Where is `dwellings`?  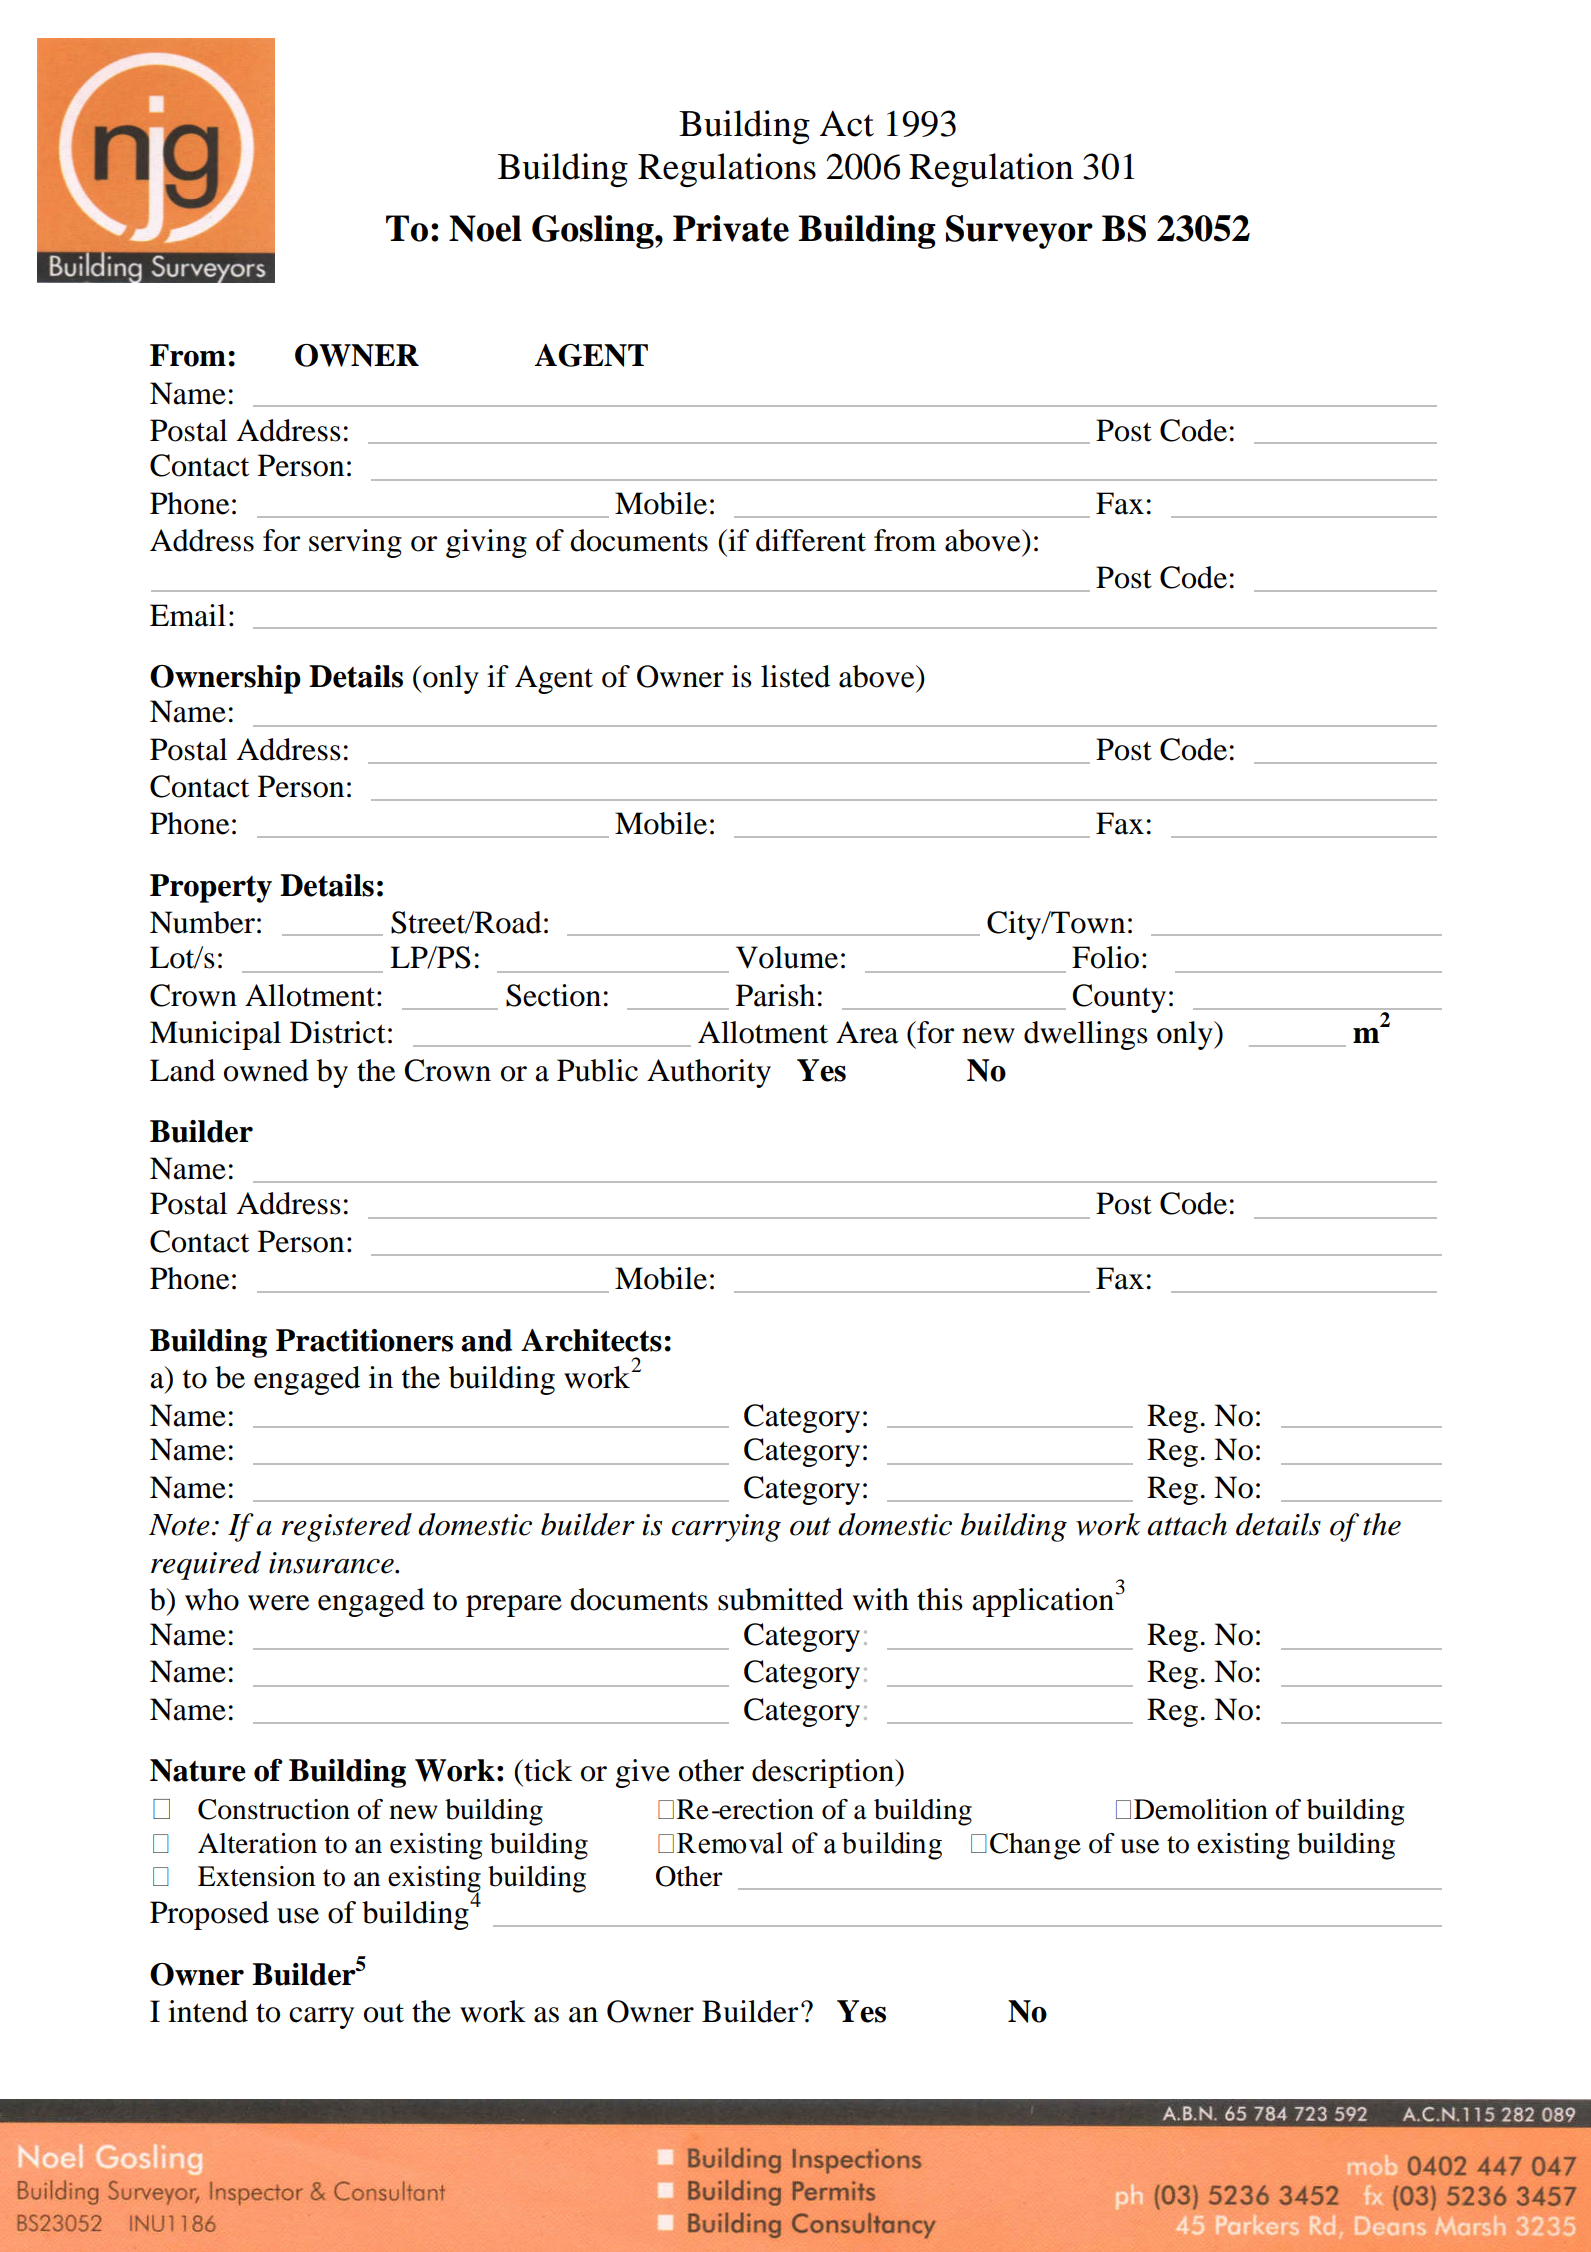
dwellings is located at coordinates (1086, 1035).
